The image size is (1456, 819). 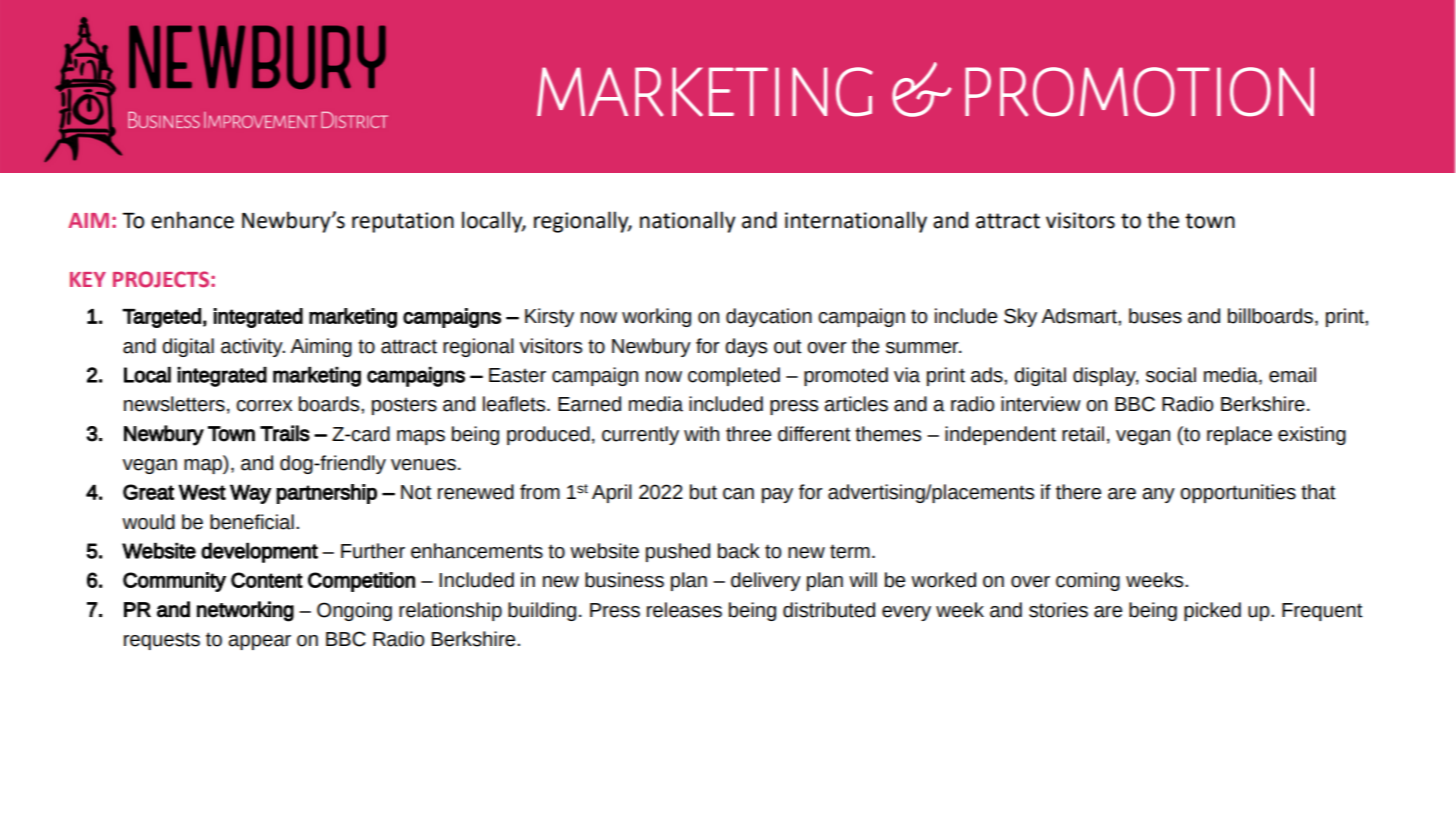 What do you see at coordinates (1020, 317) in the image?
I see `Sky` at bounding box center [1020, 317].
